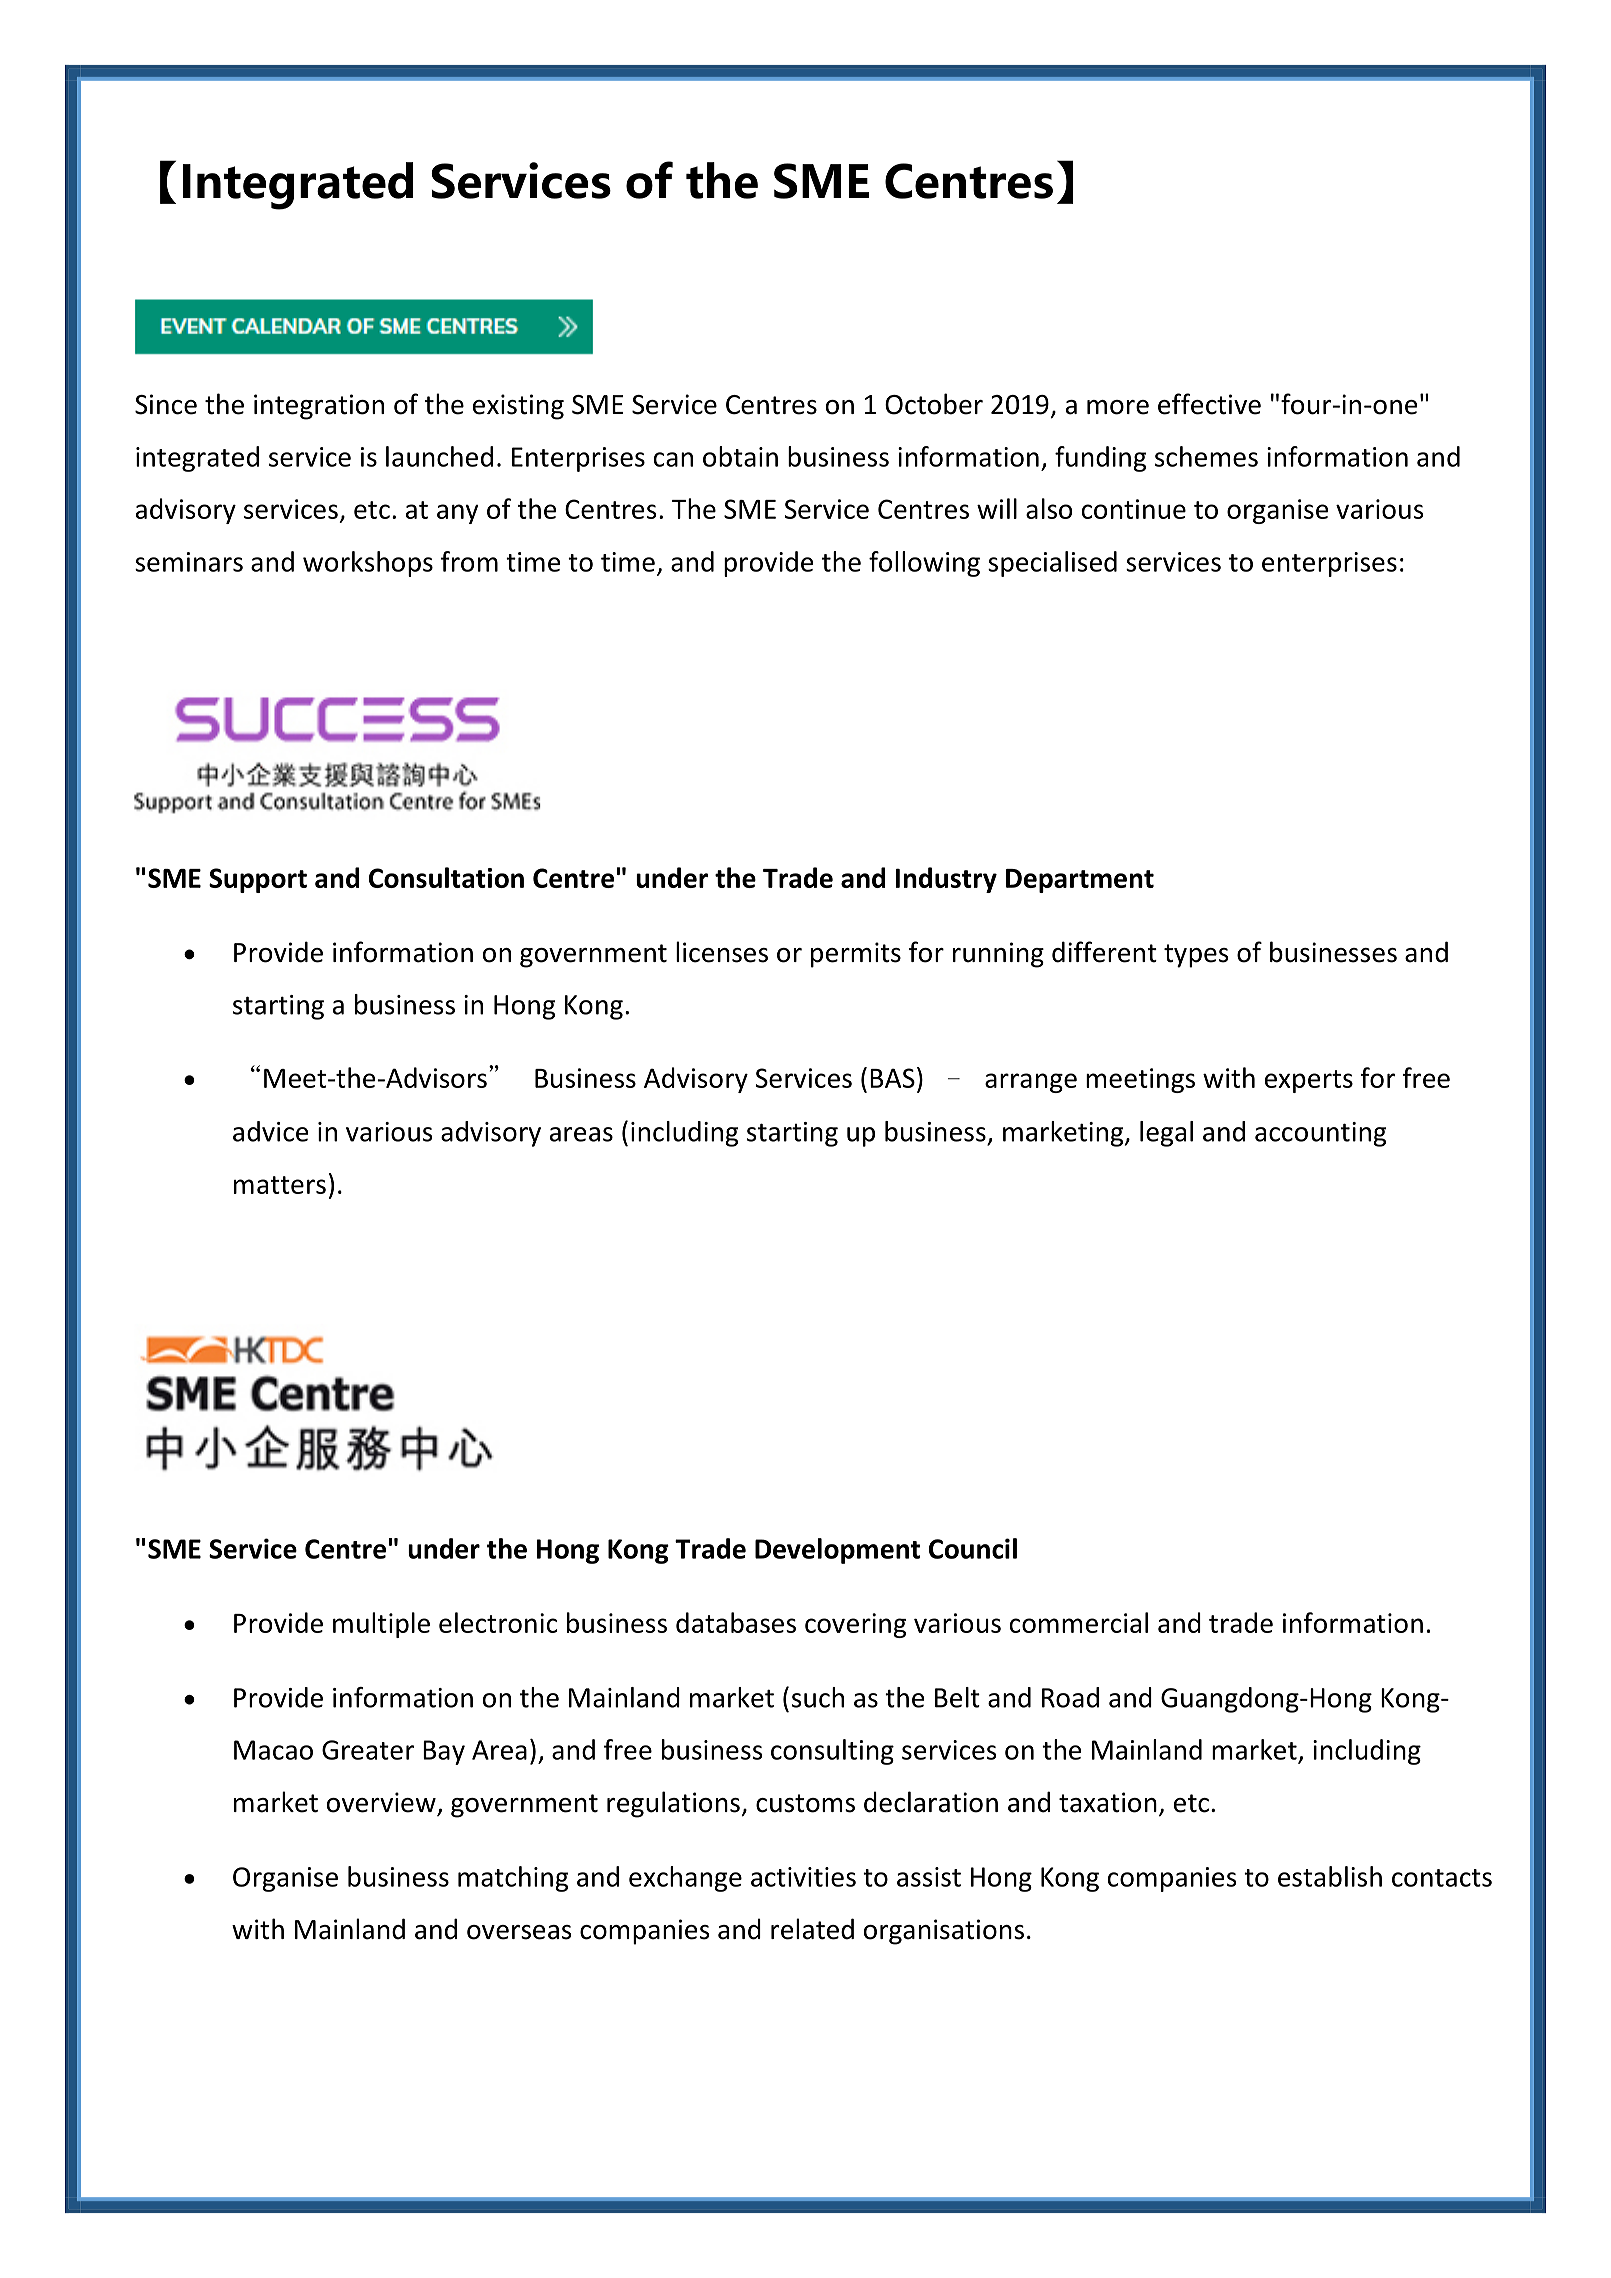 The image size is (1611, 2278). I want to click on Department, so click(1080, 881).
